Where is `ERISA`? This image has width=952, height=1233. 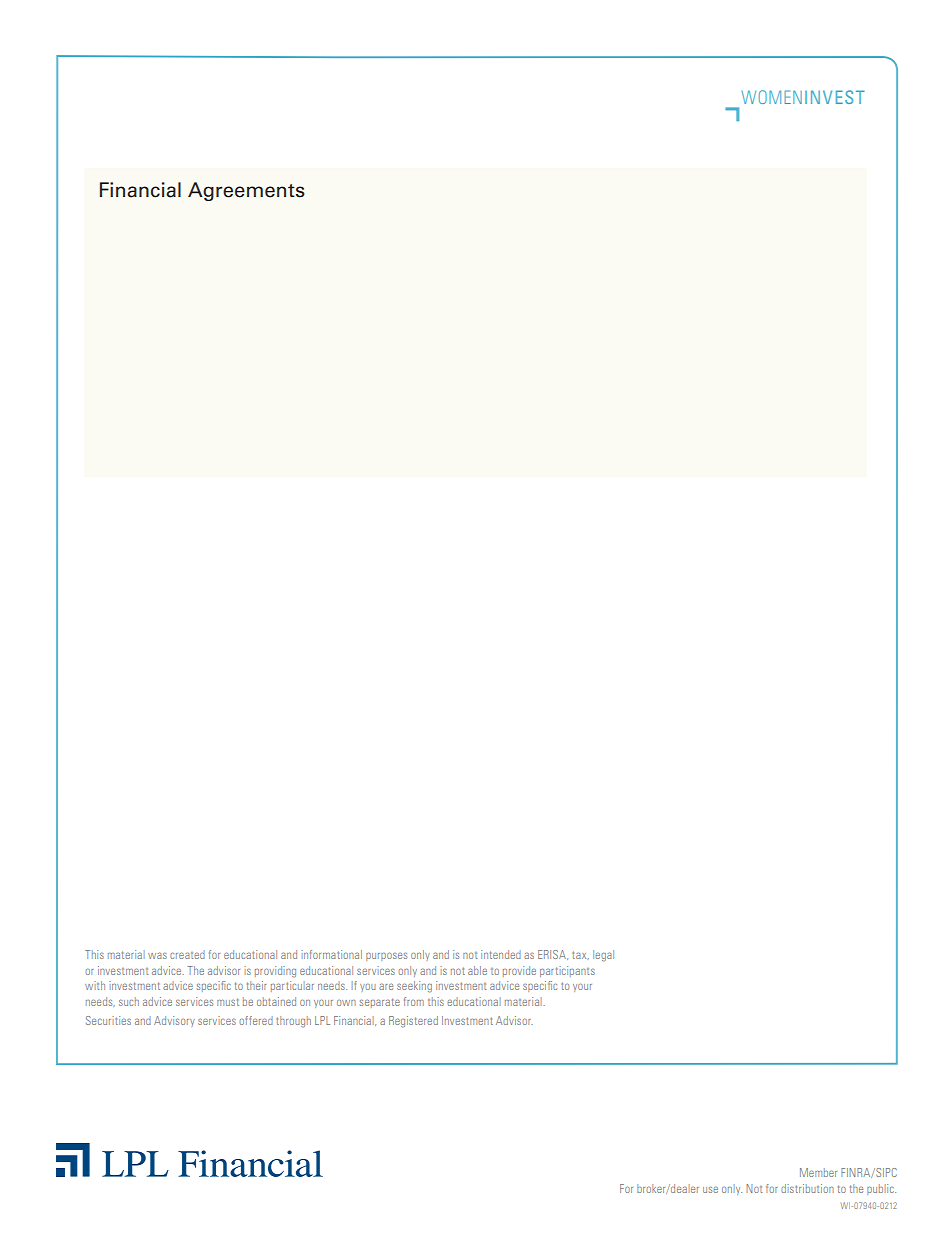 ERISA is located at coordinates (553, 955).
